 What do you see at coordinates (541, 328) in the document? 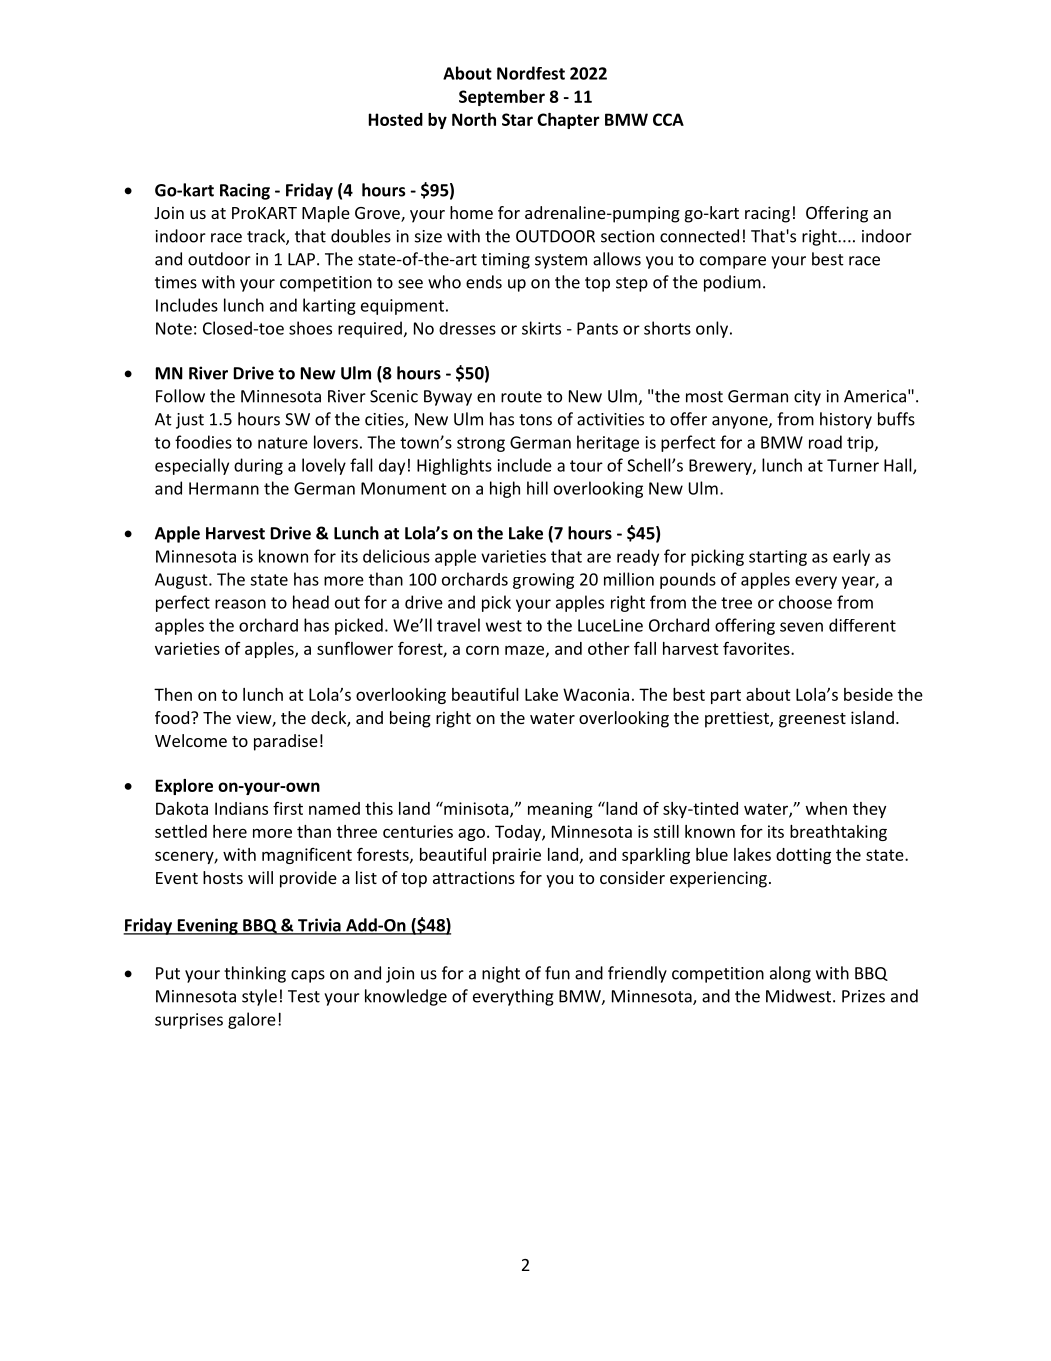
I see `skirts` at bounding box center [541, 328].
